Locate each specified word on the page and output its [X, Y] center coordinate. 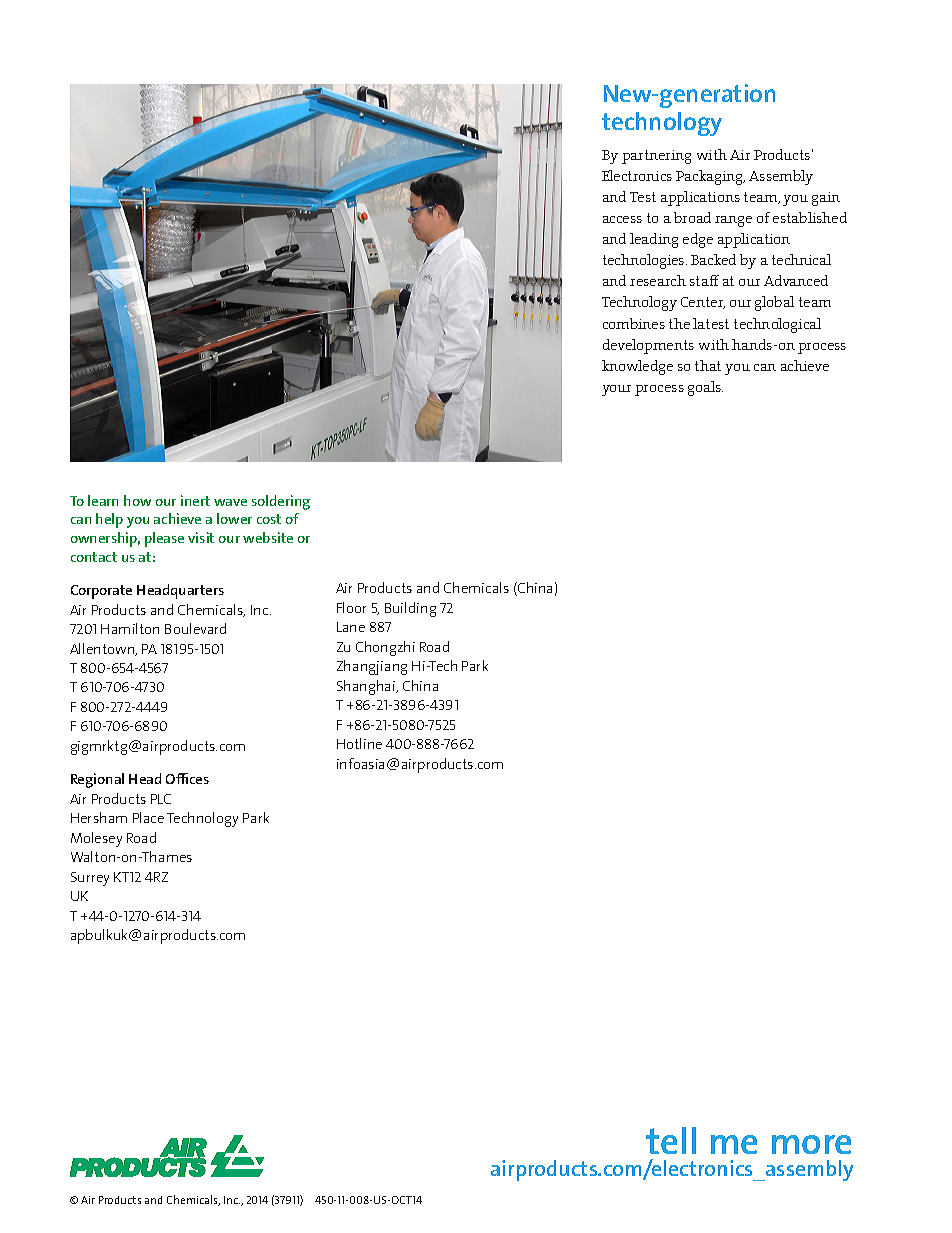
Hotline [359, 743]
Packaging [710, 177]
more [811, 1144]
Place [148, 817]
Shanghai [367, 687]
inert [195, 500]
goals [705, 388]
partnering [656, 157]
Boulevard [195, 628]
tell [671, 1140]
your [616, 390]
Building [410, 609]
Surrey [90, 879]
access [622, 219]
